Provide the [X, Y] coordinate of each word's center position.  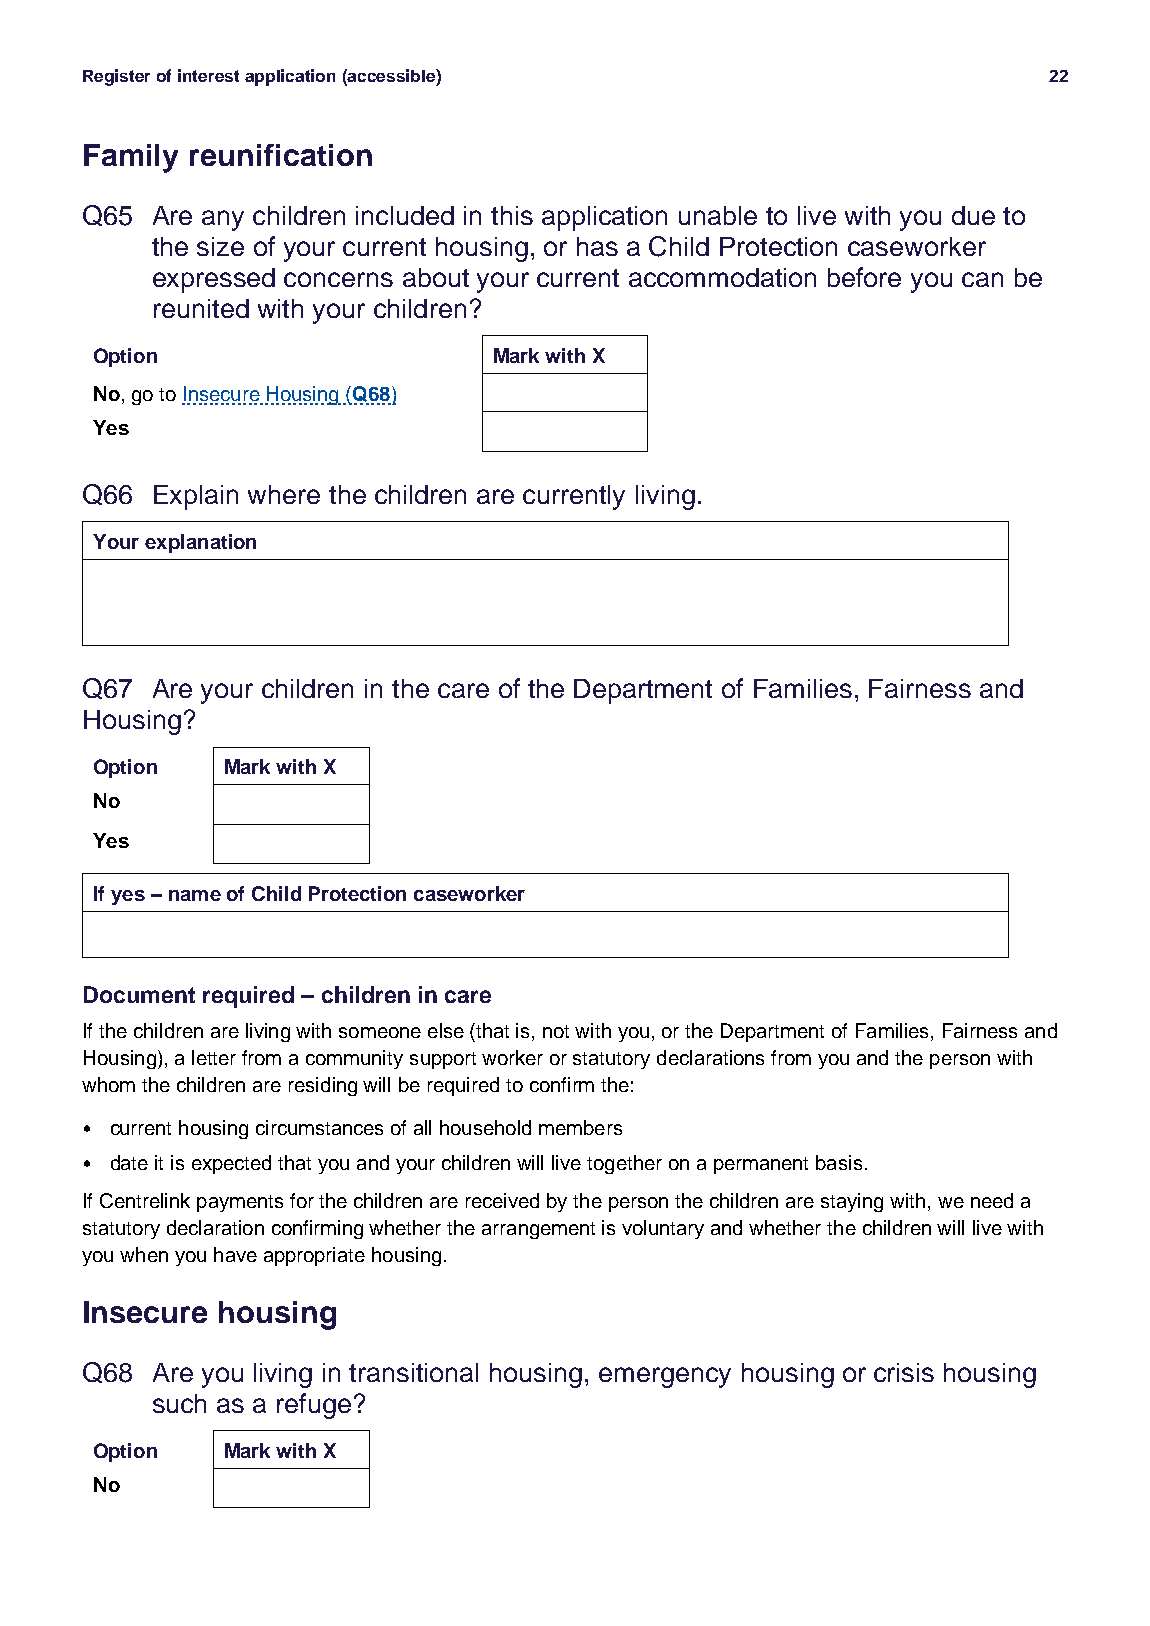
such [179, 1403]
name [195, 895]
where [284, 494]
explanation [200, 543]
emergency [665, 1377]
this [512, 215]
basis [839, 1162]
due [973, 215]
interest [208, 75]
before [864, 277]
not [556, 1031]
